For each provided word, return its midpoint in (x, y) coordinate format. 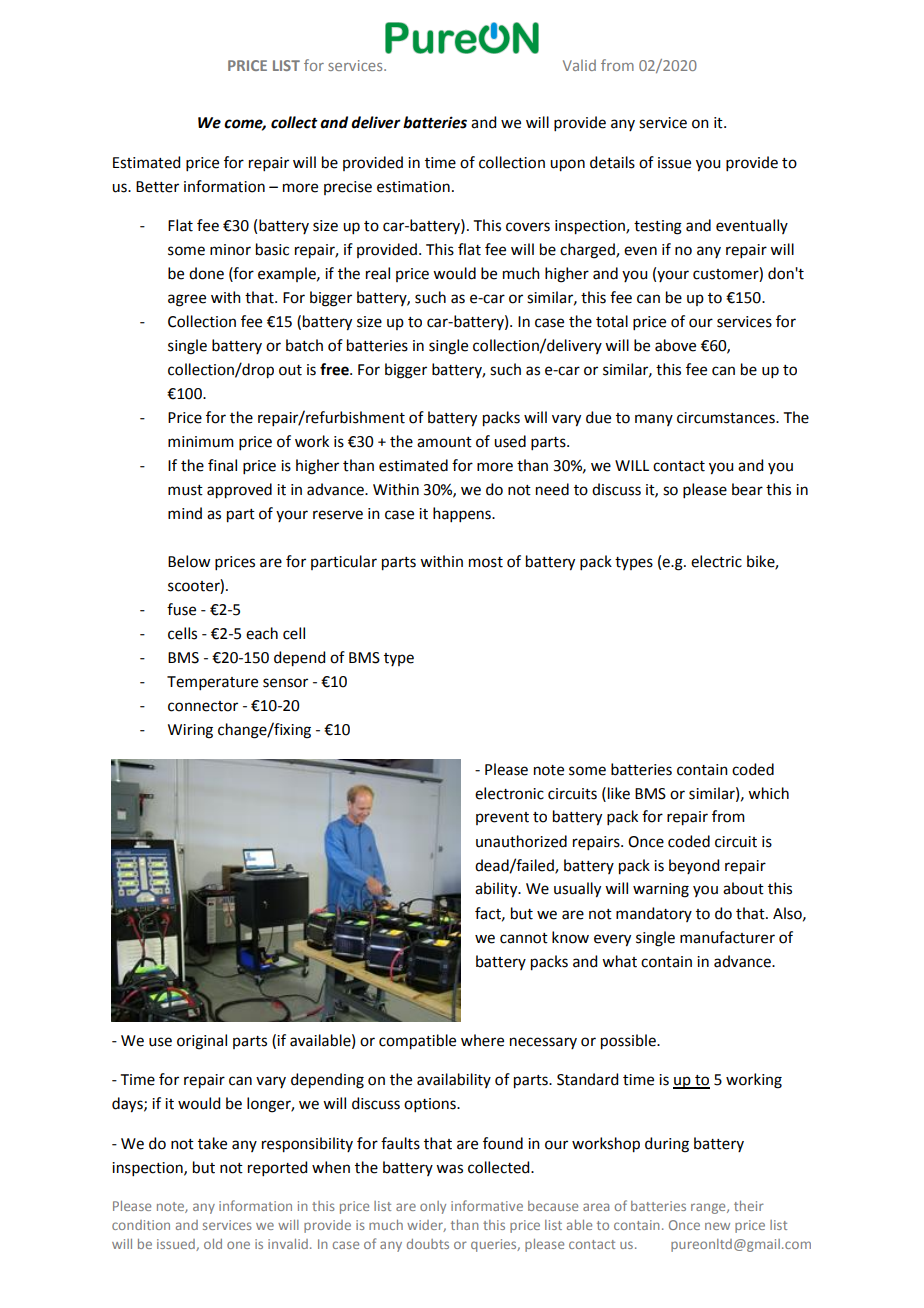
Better (157, 187)
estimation (413, 187)
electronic (509, 793)
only (433, 1207)
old (213, 1244)
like (619, 793)
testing (658, 227)
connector (203, 706)
